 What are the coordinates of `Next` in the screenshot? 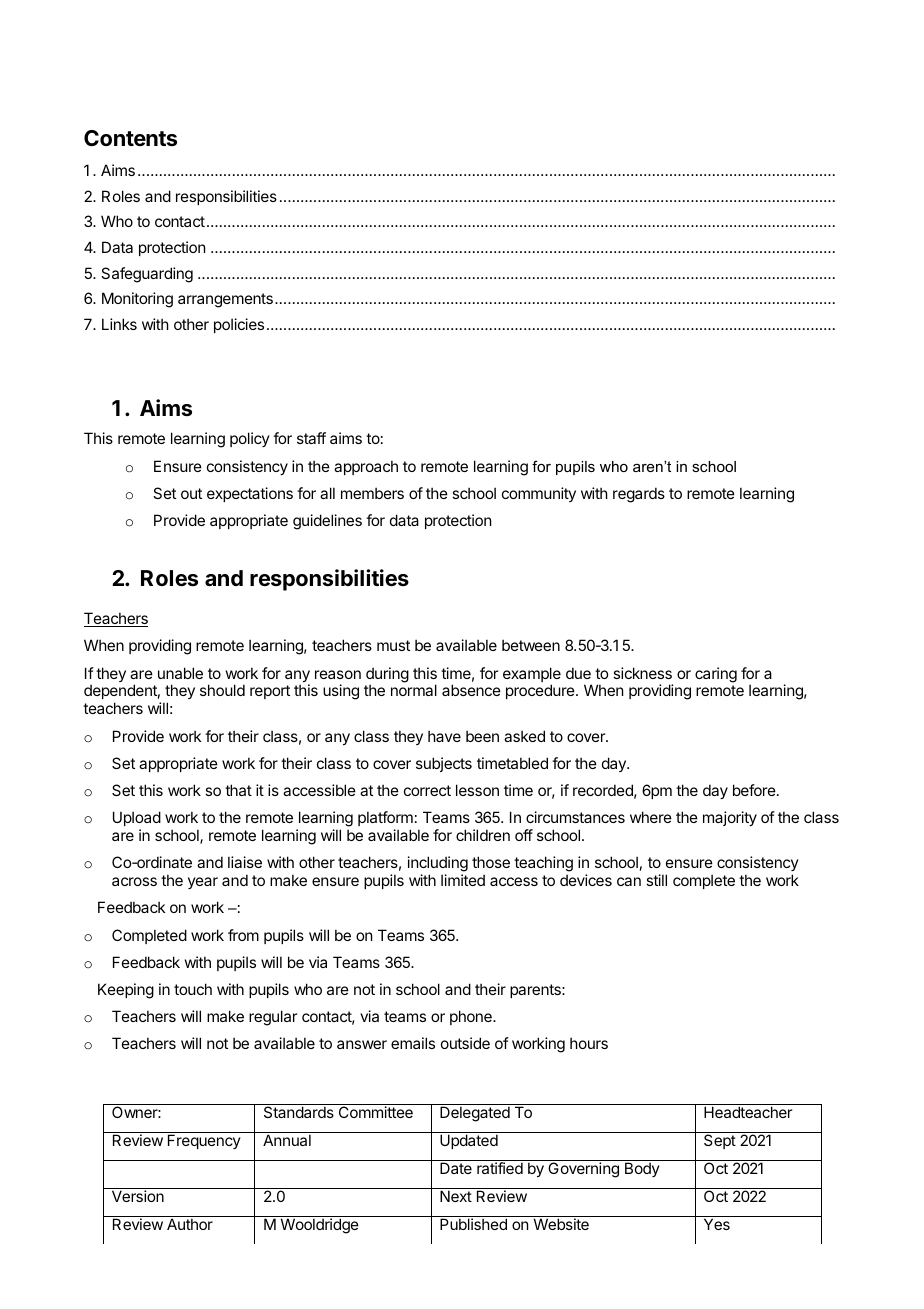 It's located at (456, 1196).
